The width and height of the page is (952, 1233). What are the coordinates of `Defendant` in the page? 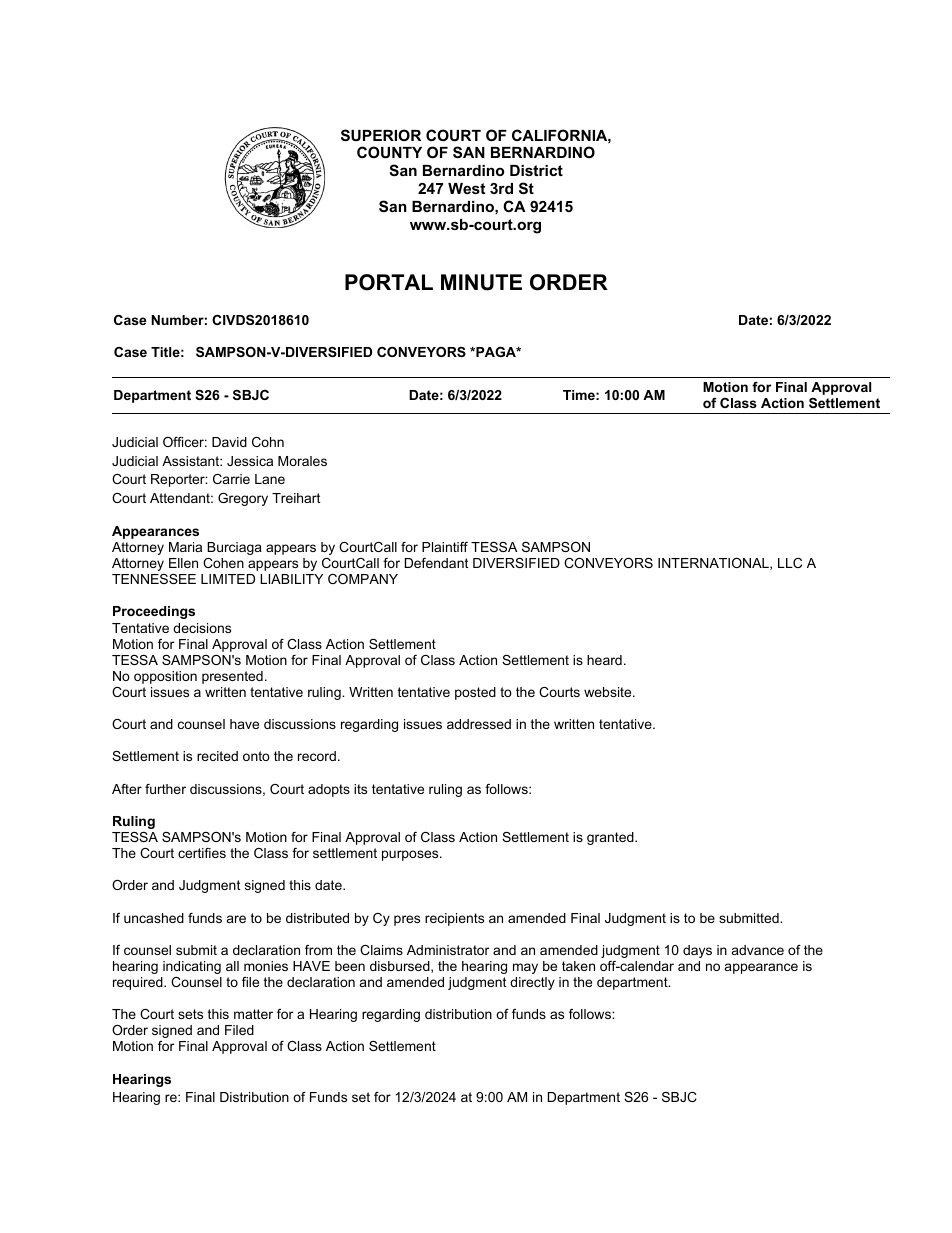 It's located at (437, 563).
